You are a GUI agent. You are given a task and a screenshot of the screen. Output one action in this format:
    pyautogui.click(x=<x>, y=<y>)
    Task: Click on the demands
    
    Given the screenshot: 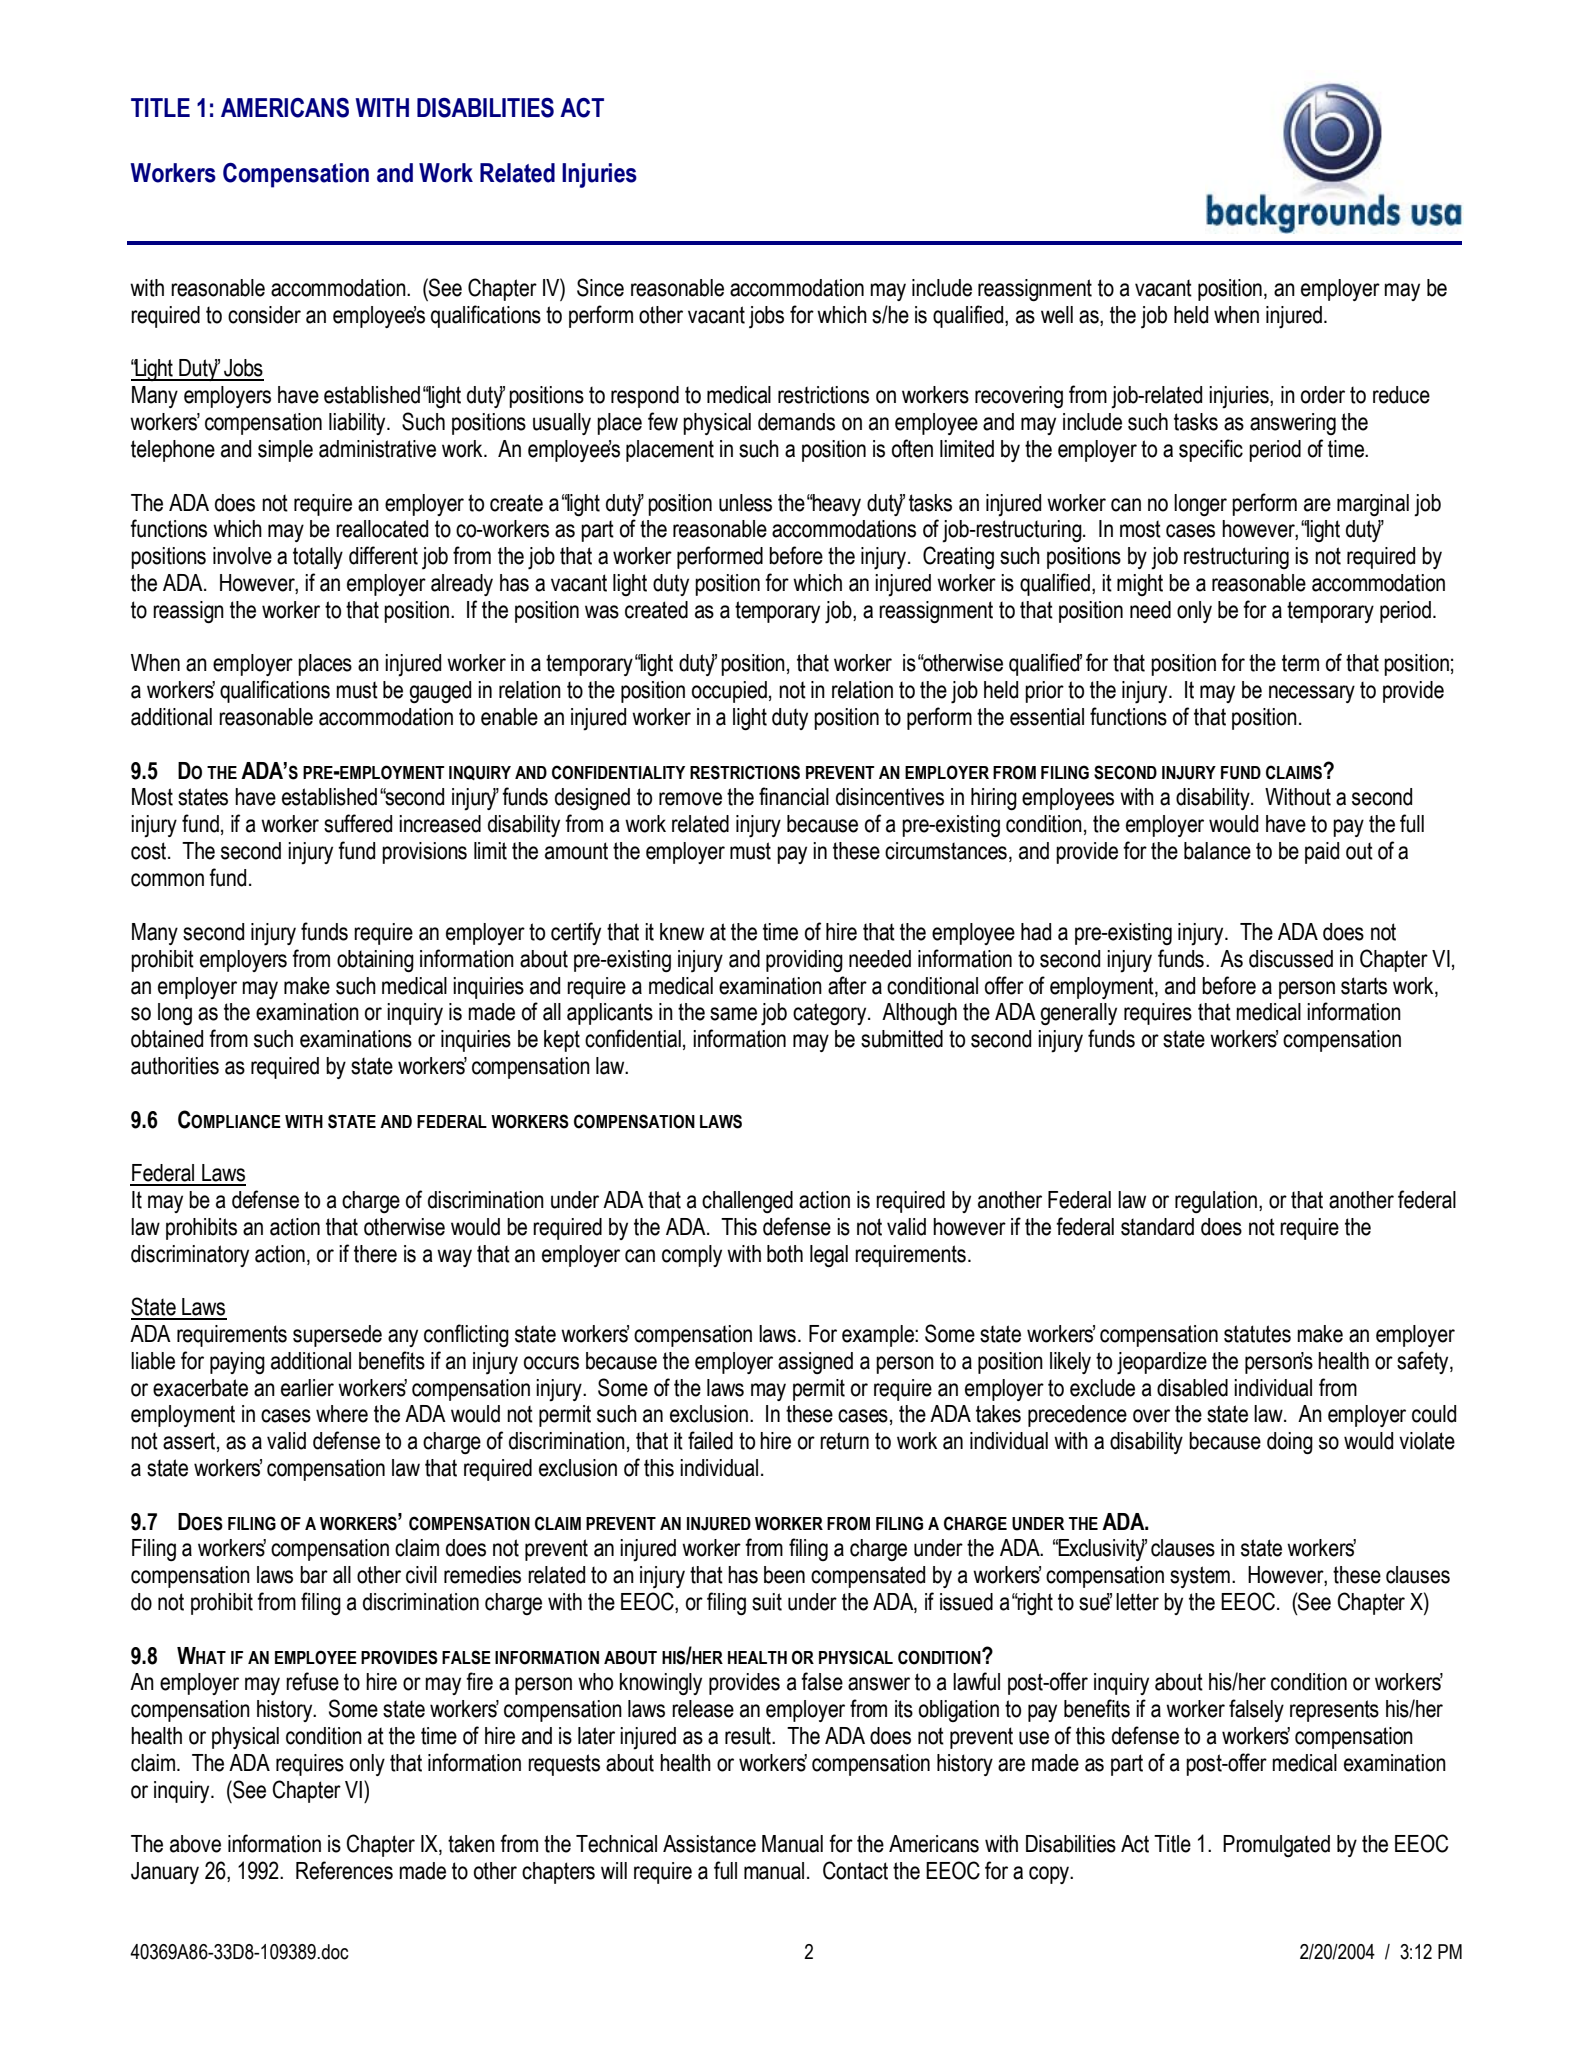 What is the action you would take?
    pyautogui.click(x=796, y=422)
